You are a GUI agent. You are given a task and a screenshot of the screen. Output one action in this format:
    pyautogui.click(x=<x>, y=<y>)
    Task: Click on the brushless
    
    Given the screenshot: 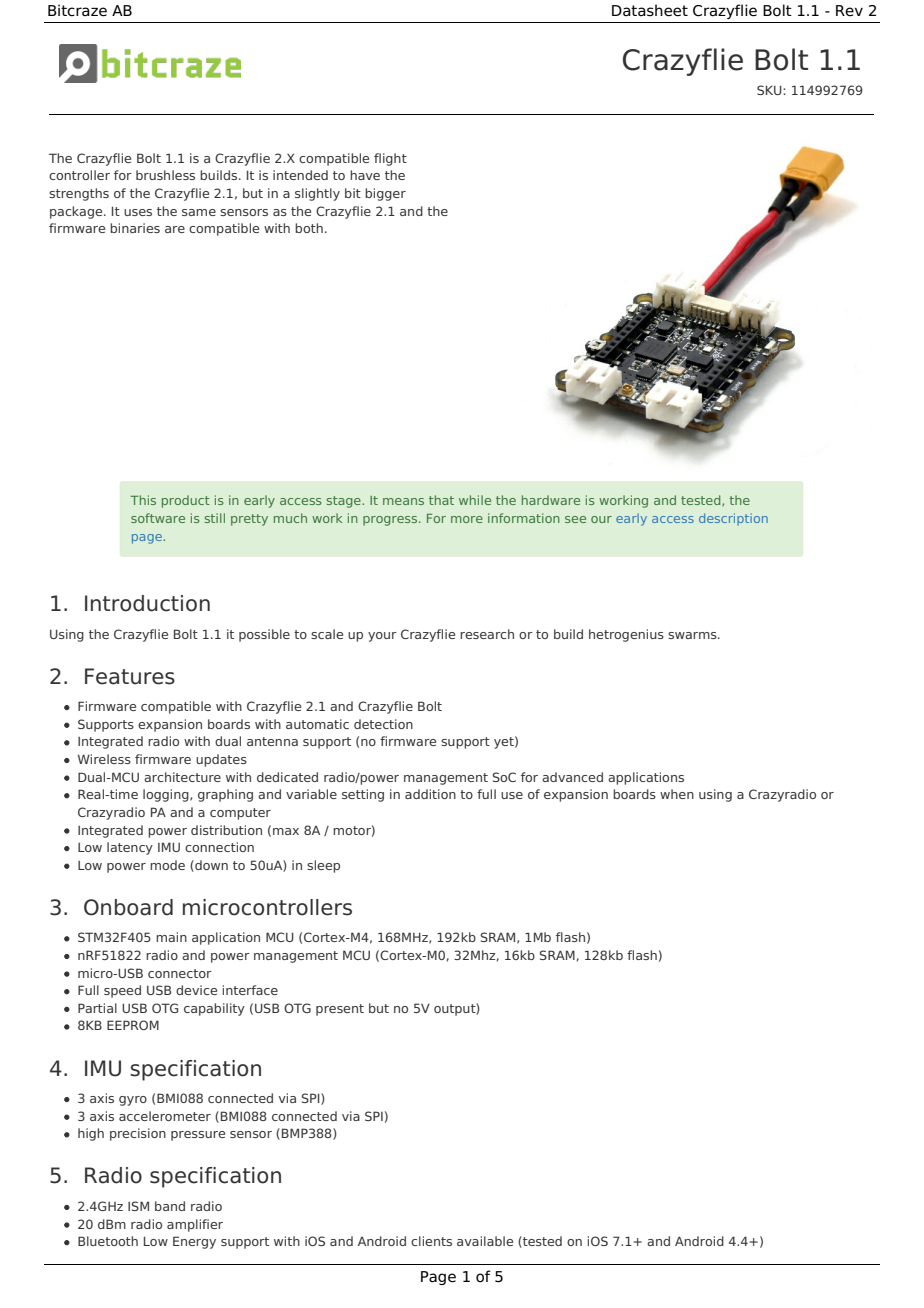 What is the action you would take?
    pyautogui.click(x=165, y=175)
